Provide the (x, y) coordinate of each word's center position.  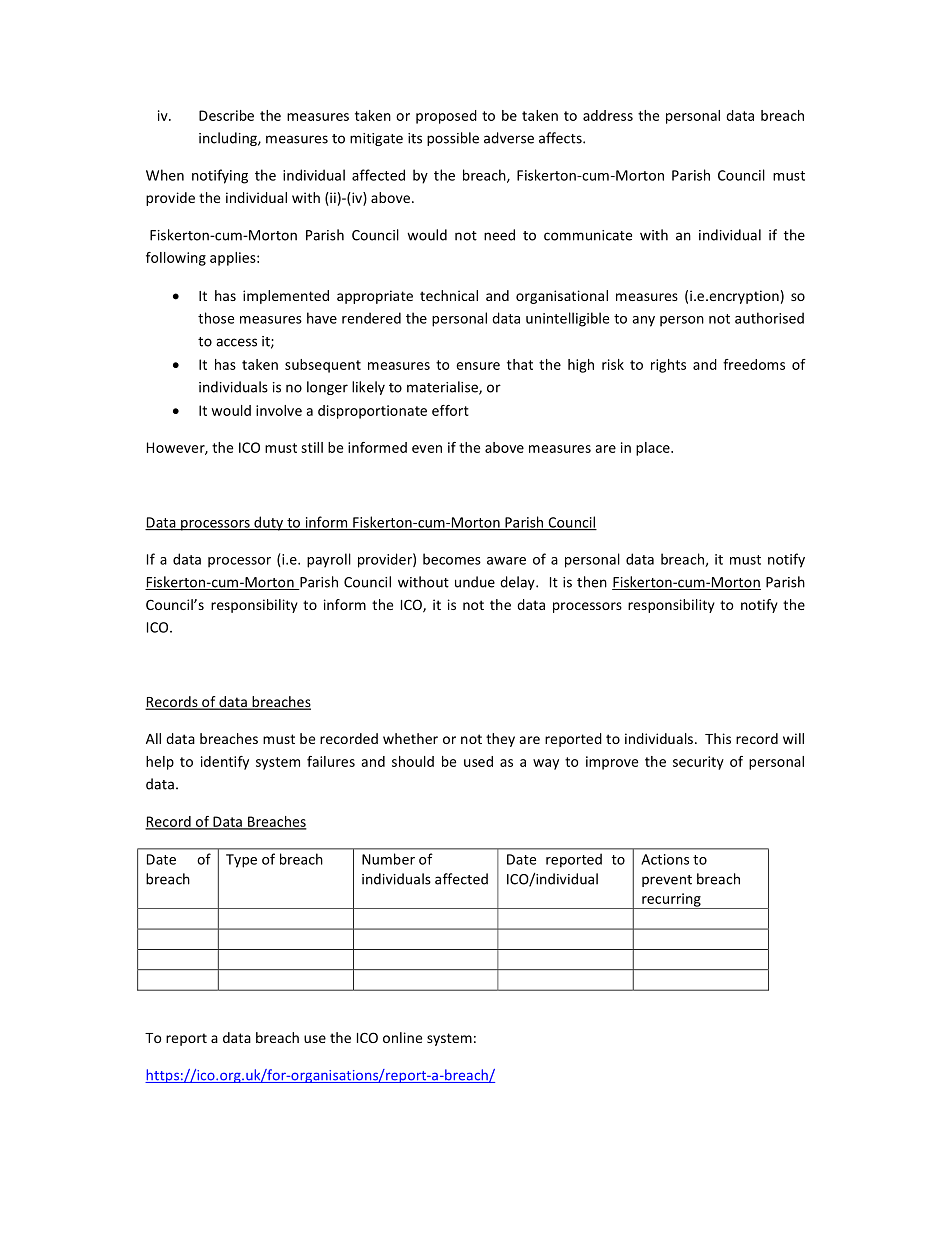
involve (279, 410)
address (608, 115)
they (500, 740)
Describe (226, 115)
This (718, 738)
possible (453, 139)
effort (450, 410)
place (654, 449)
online (402, 1037)
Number (388, 859)
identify (225, 763)
